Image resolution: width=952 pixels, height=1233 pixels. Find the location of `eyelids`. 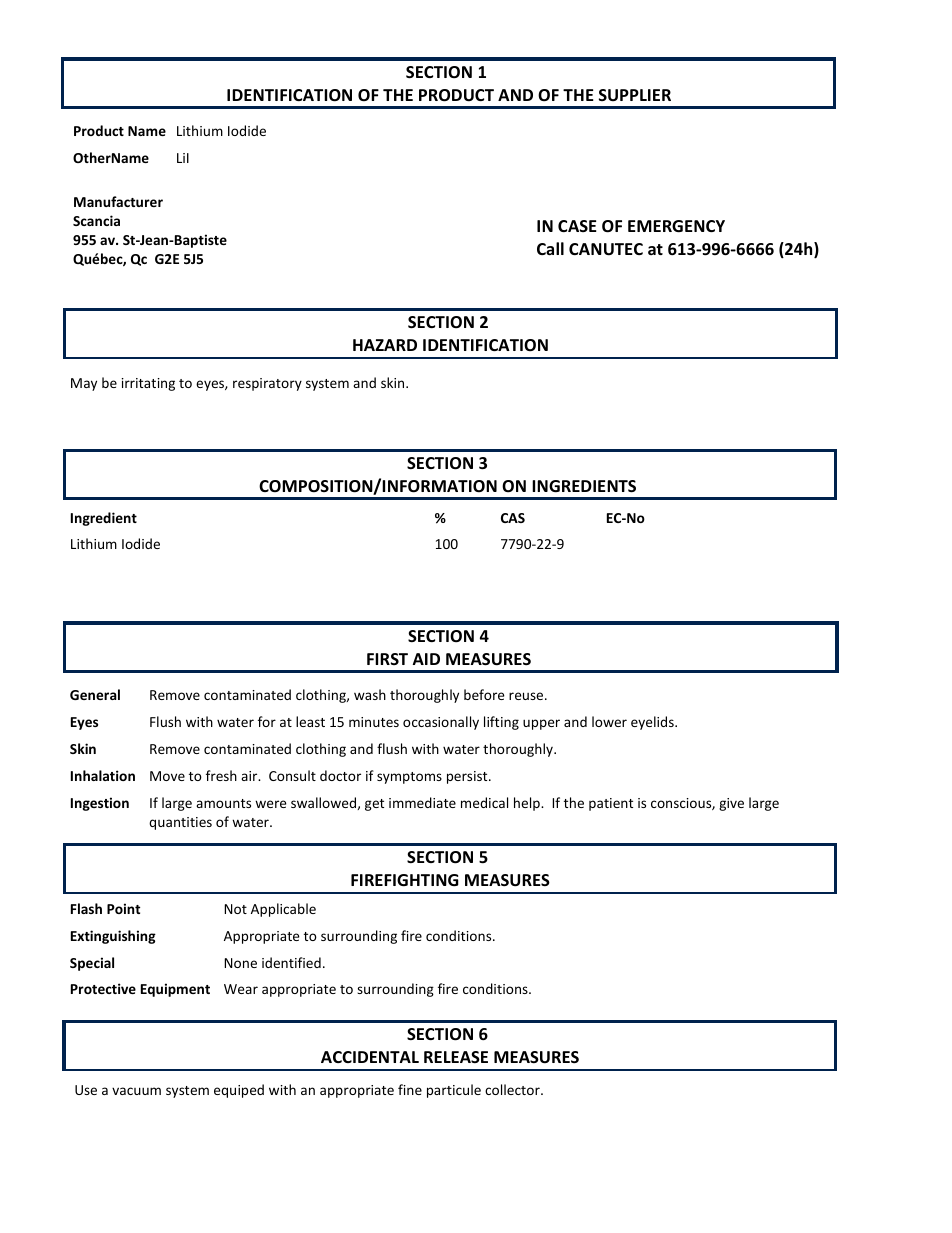

eyelids is located at coordinates (653, 723).
